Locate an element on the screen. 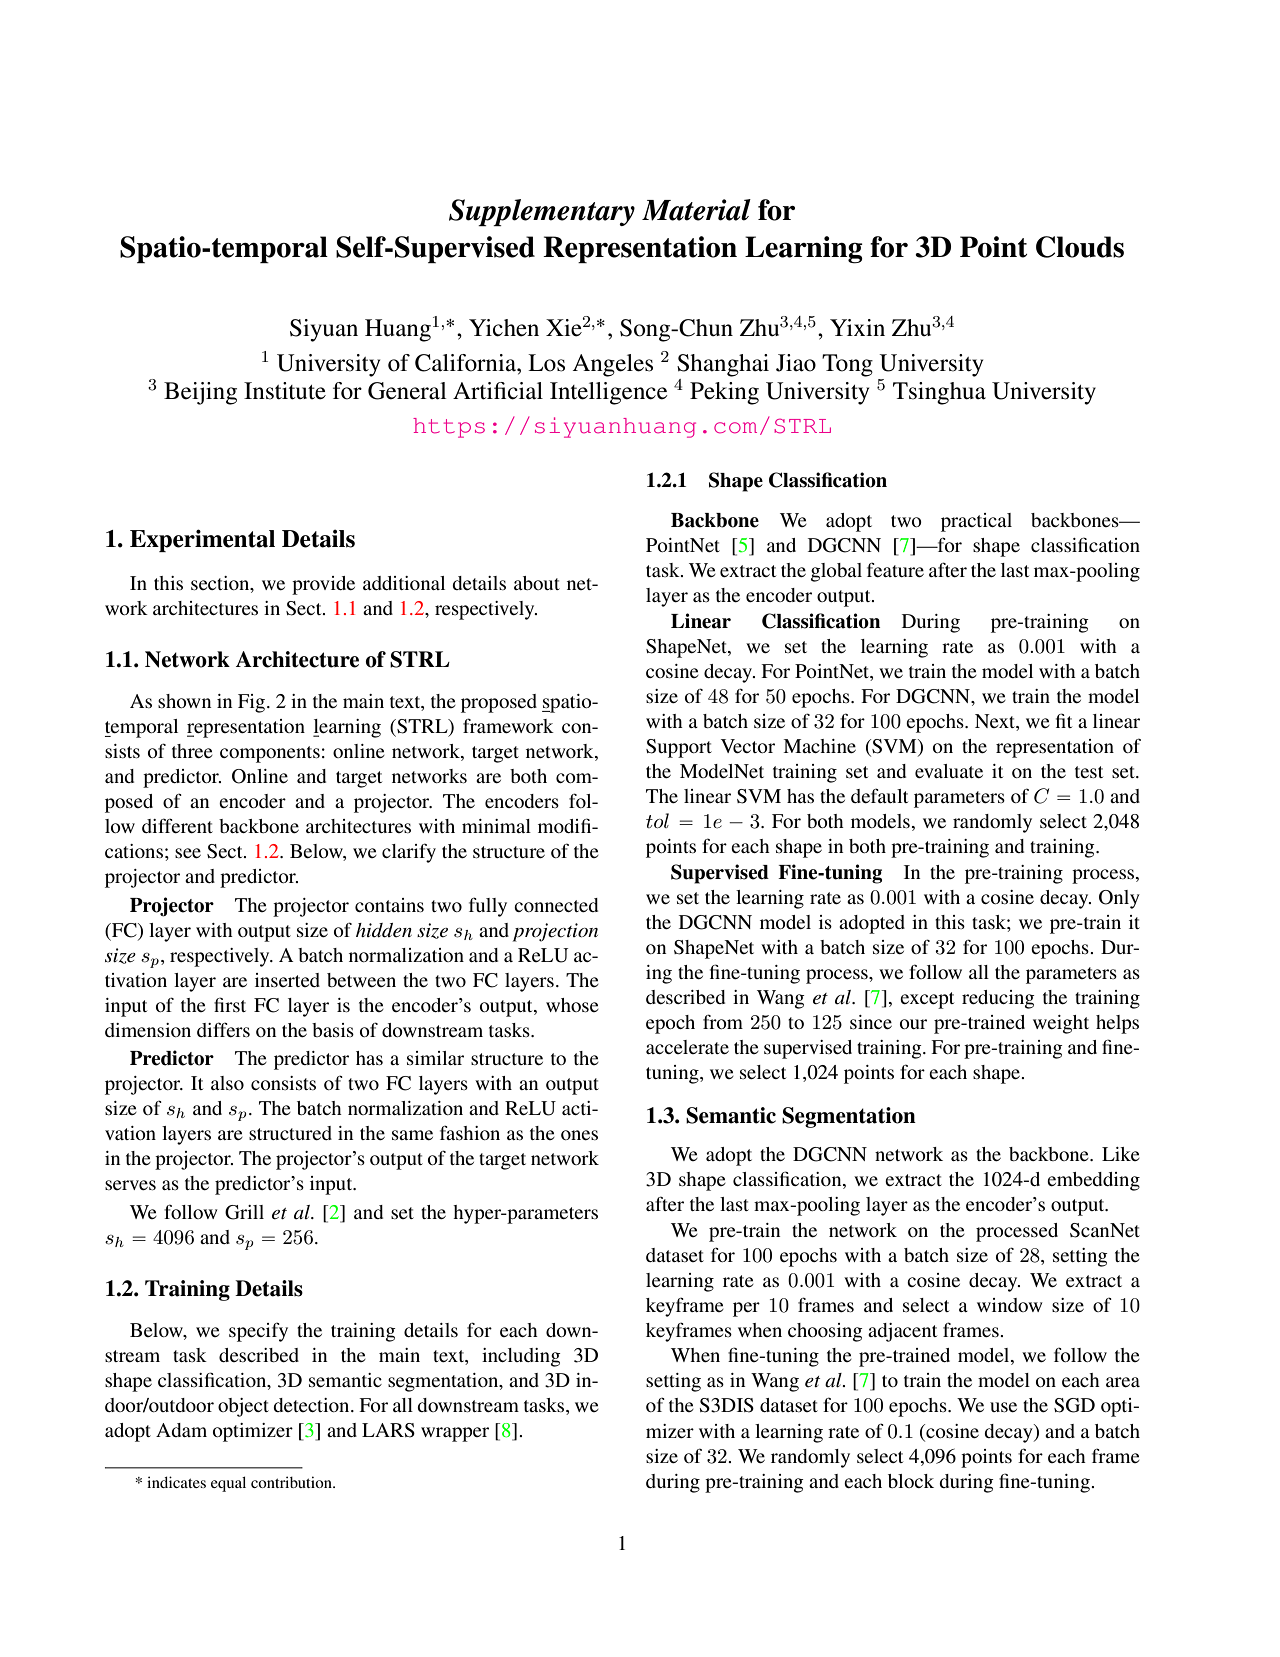 The image size is (1280, 1657). weight is located at coordinates (1061, 1024).
